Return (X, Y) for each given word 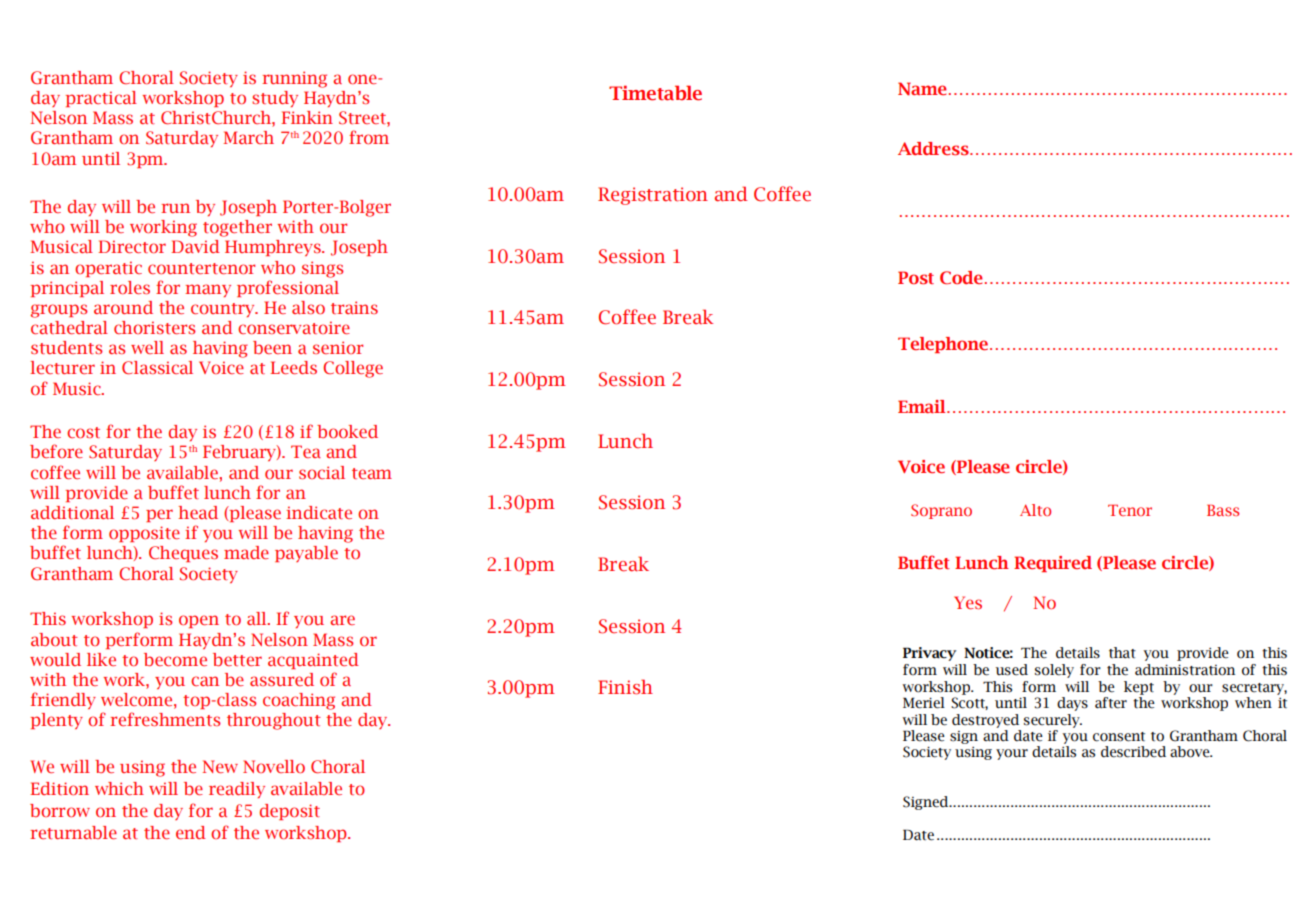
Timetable (655, 93)
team (372, 473)
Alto (1035, 510)
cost (83, 432)
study (275, 99)
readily (237, 790)
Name (922, 89)
